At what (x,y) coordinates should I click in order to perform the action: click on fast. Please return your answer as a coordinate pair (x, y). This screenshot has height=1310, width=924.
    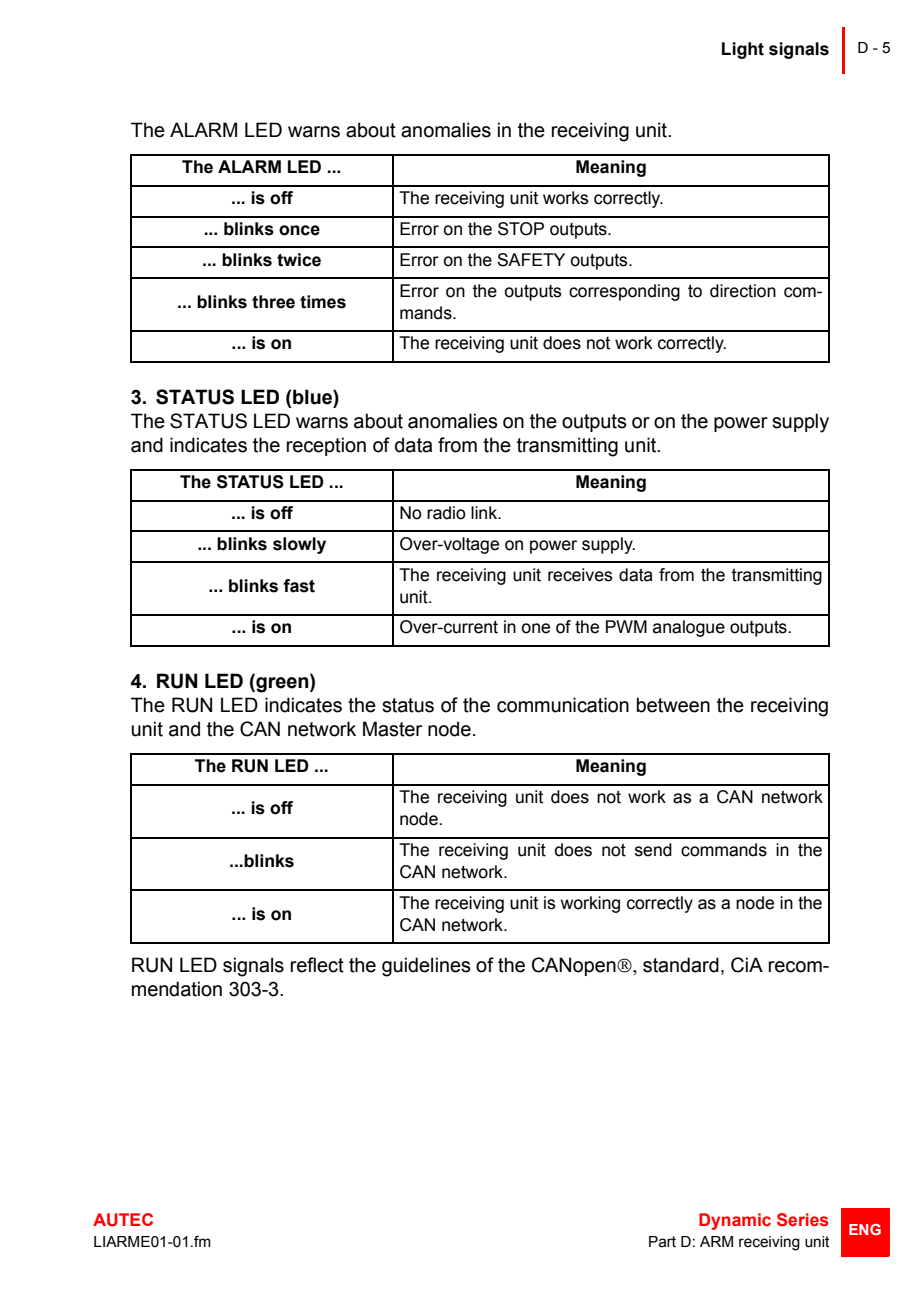
    Looking at the image, I should click on (299, 586).
